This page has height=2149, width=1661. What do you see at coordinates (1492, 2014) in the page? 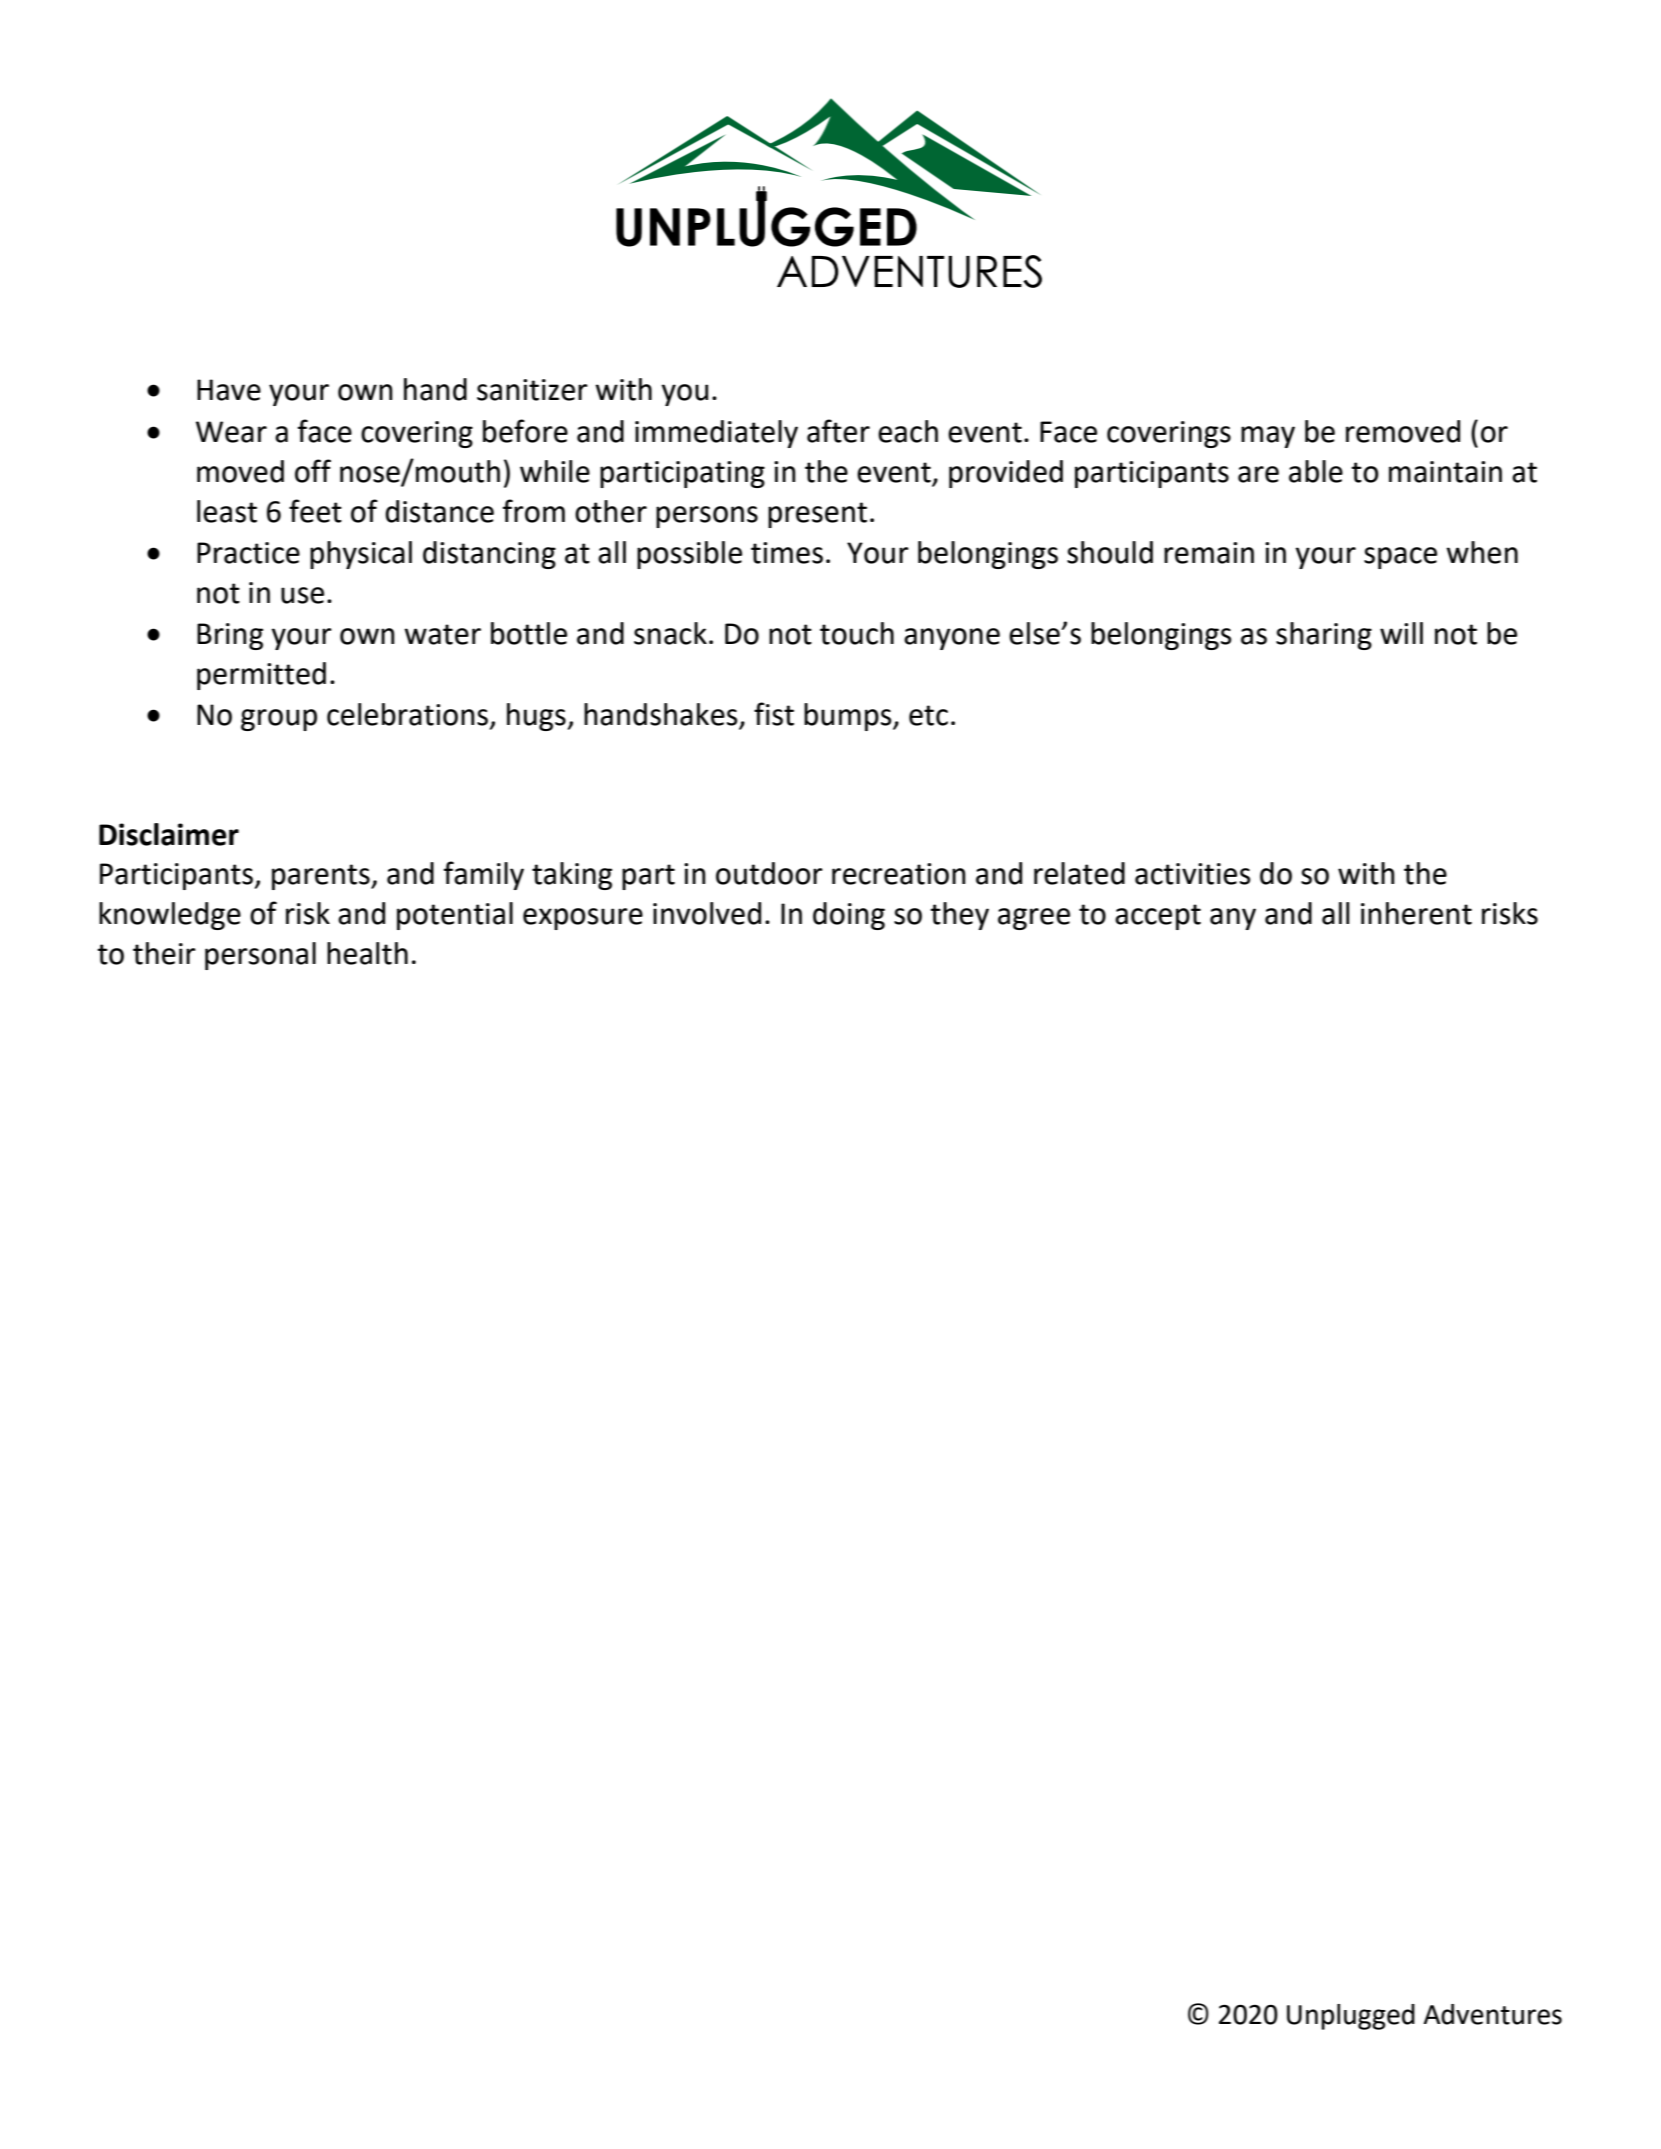
I see `Adventures` at bounding box center [1492, 2014].
